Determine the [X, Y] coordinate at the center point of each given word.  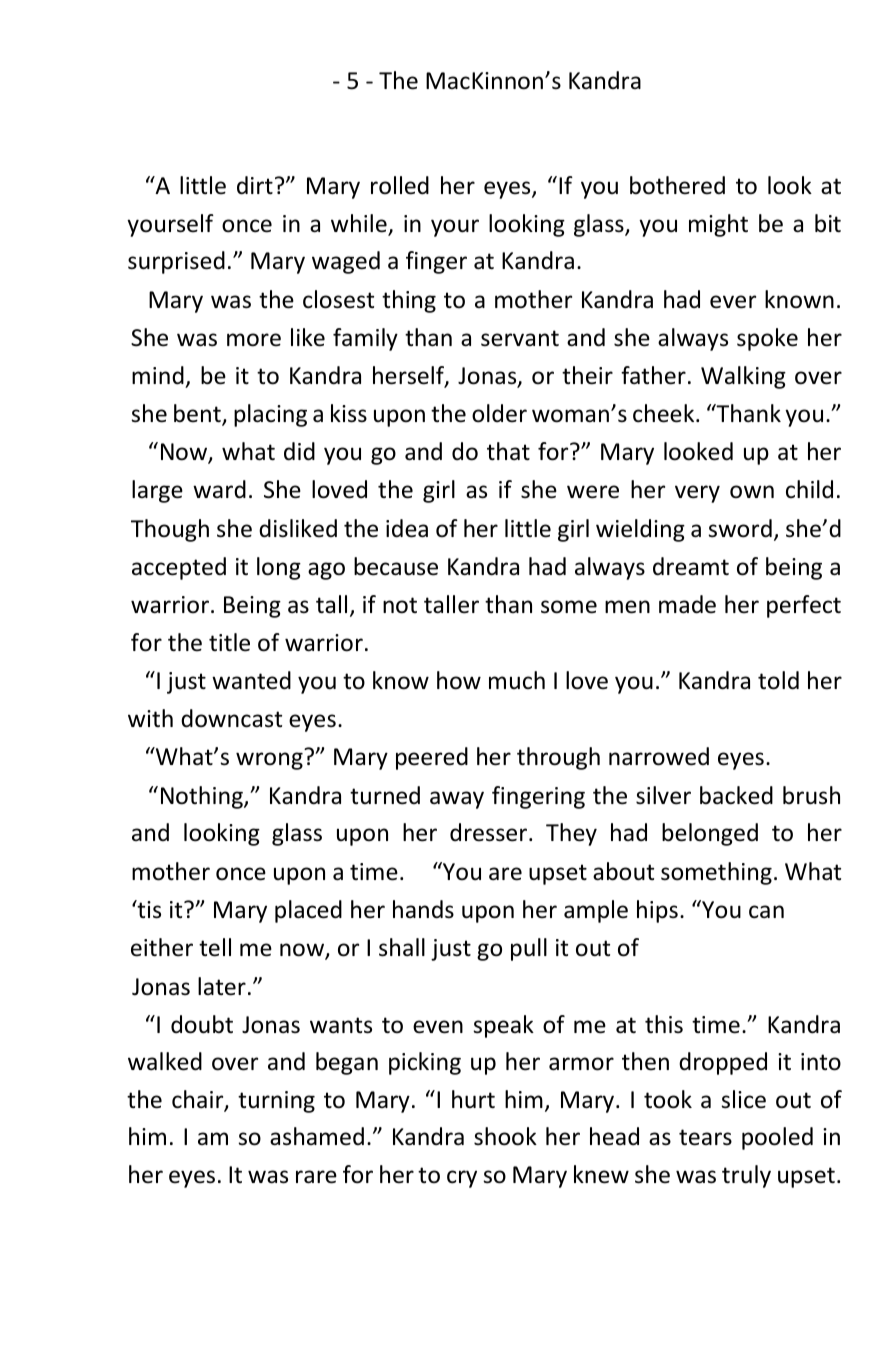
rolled [400, 185]
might [718, 225]
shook [505, 1136]
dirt [255, 185]
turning [276, 1102]
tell [215, 947]
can [766, 912]
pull [529, 949]
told [778, 680]
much [517, 680]
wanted [251, 680]
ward [219, 489]
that [508, 451]
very [697, 494]
